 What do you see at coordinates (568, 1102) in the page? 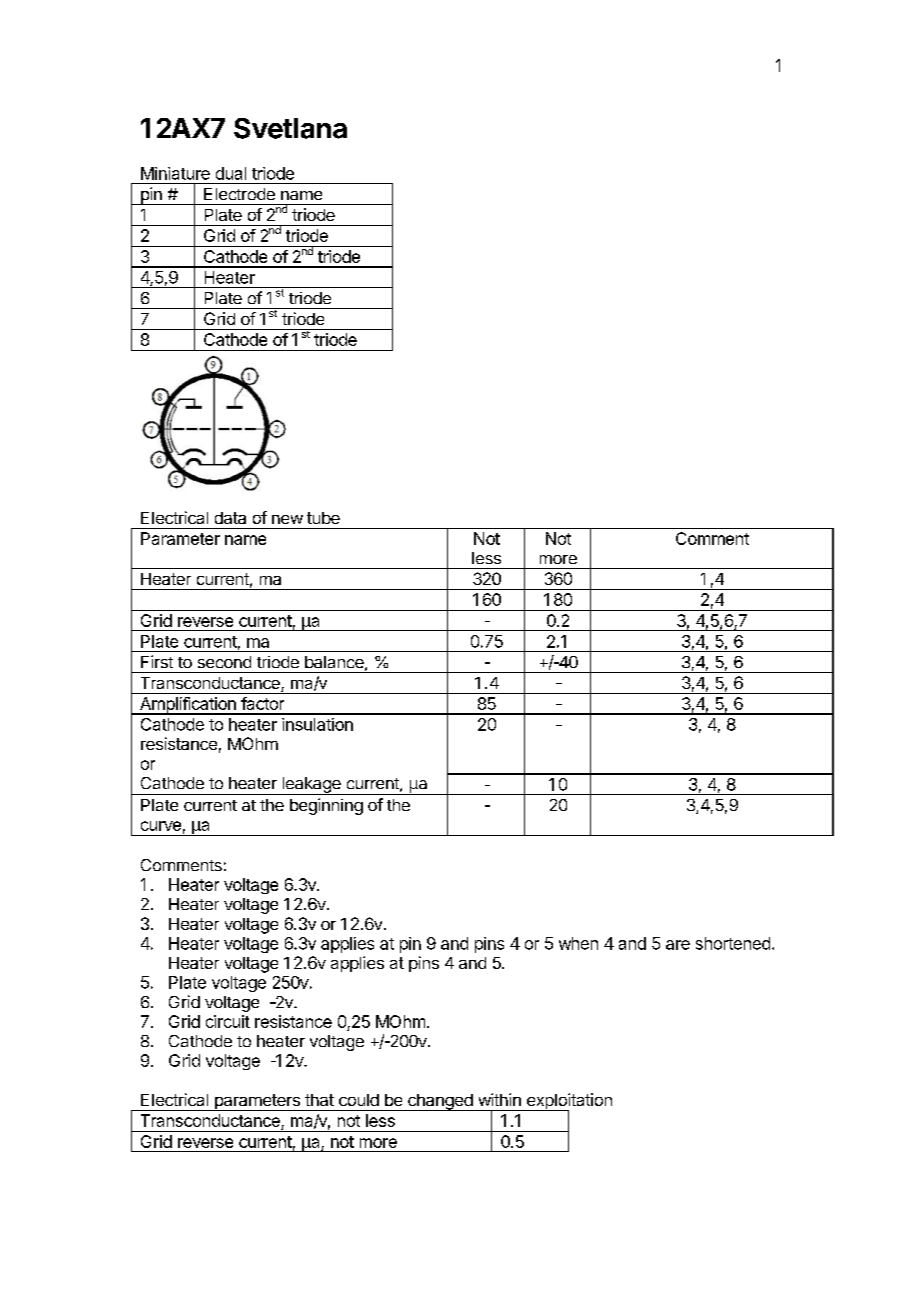
I see `exploitation` at bounding box center [568, 1102].
